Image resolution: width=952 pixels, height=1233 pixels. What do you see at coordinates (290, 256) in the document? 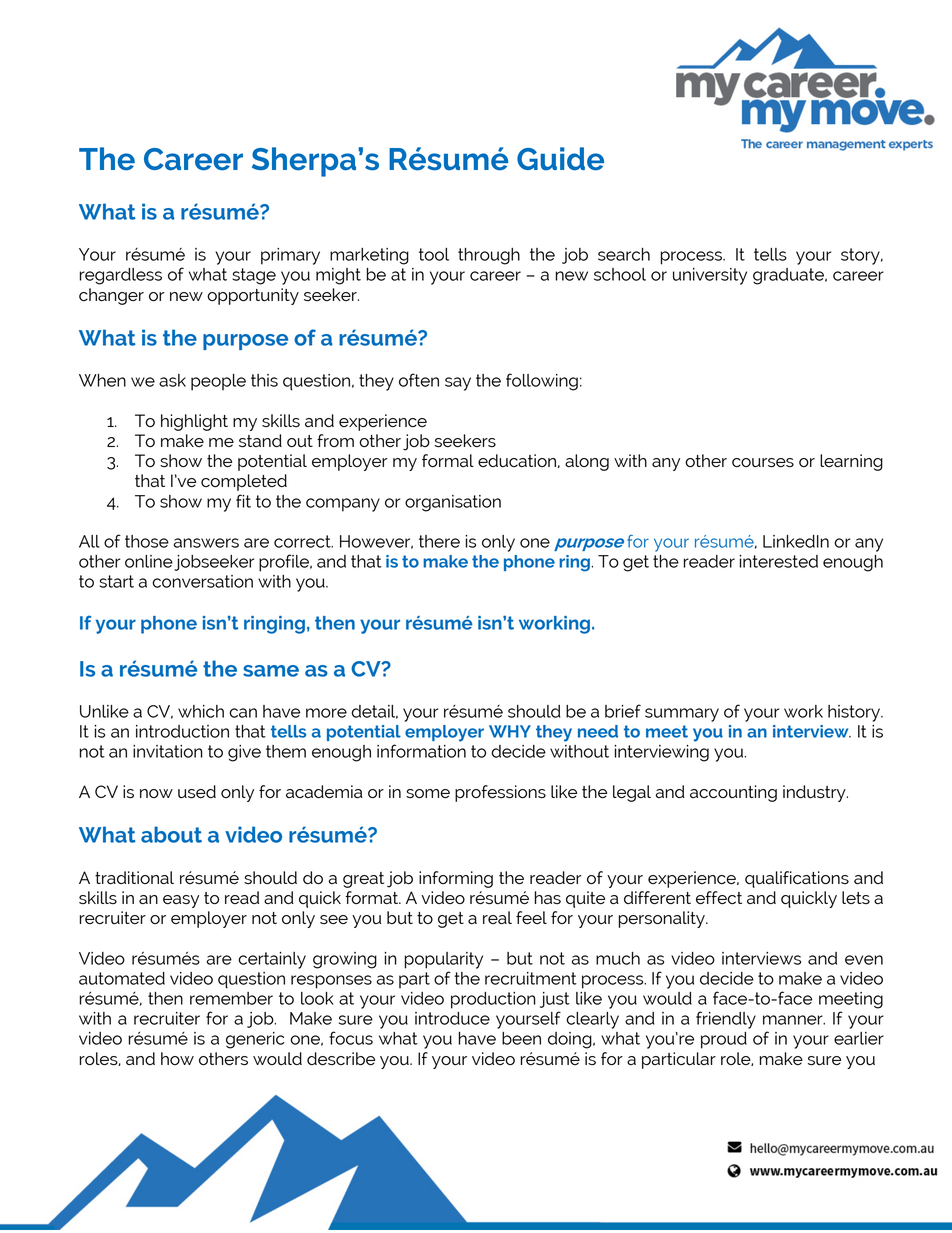
I see `primary` at bounding box center [290, 256].
